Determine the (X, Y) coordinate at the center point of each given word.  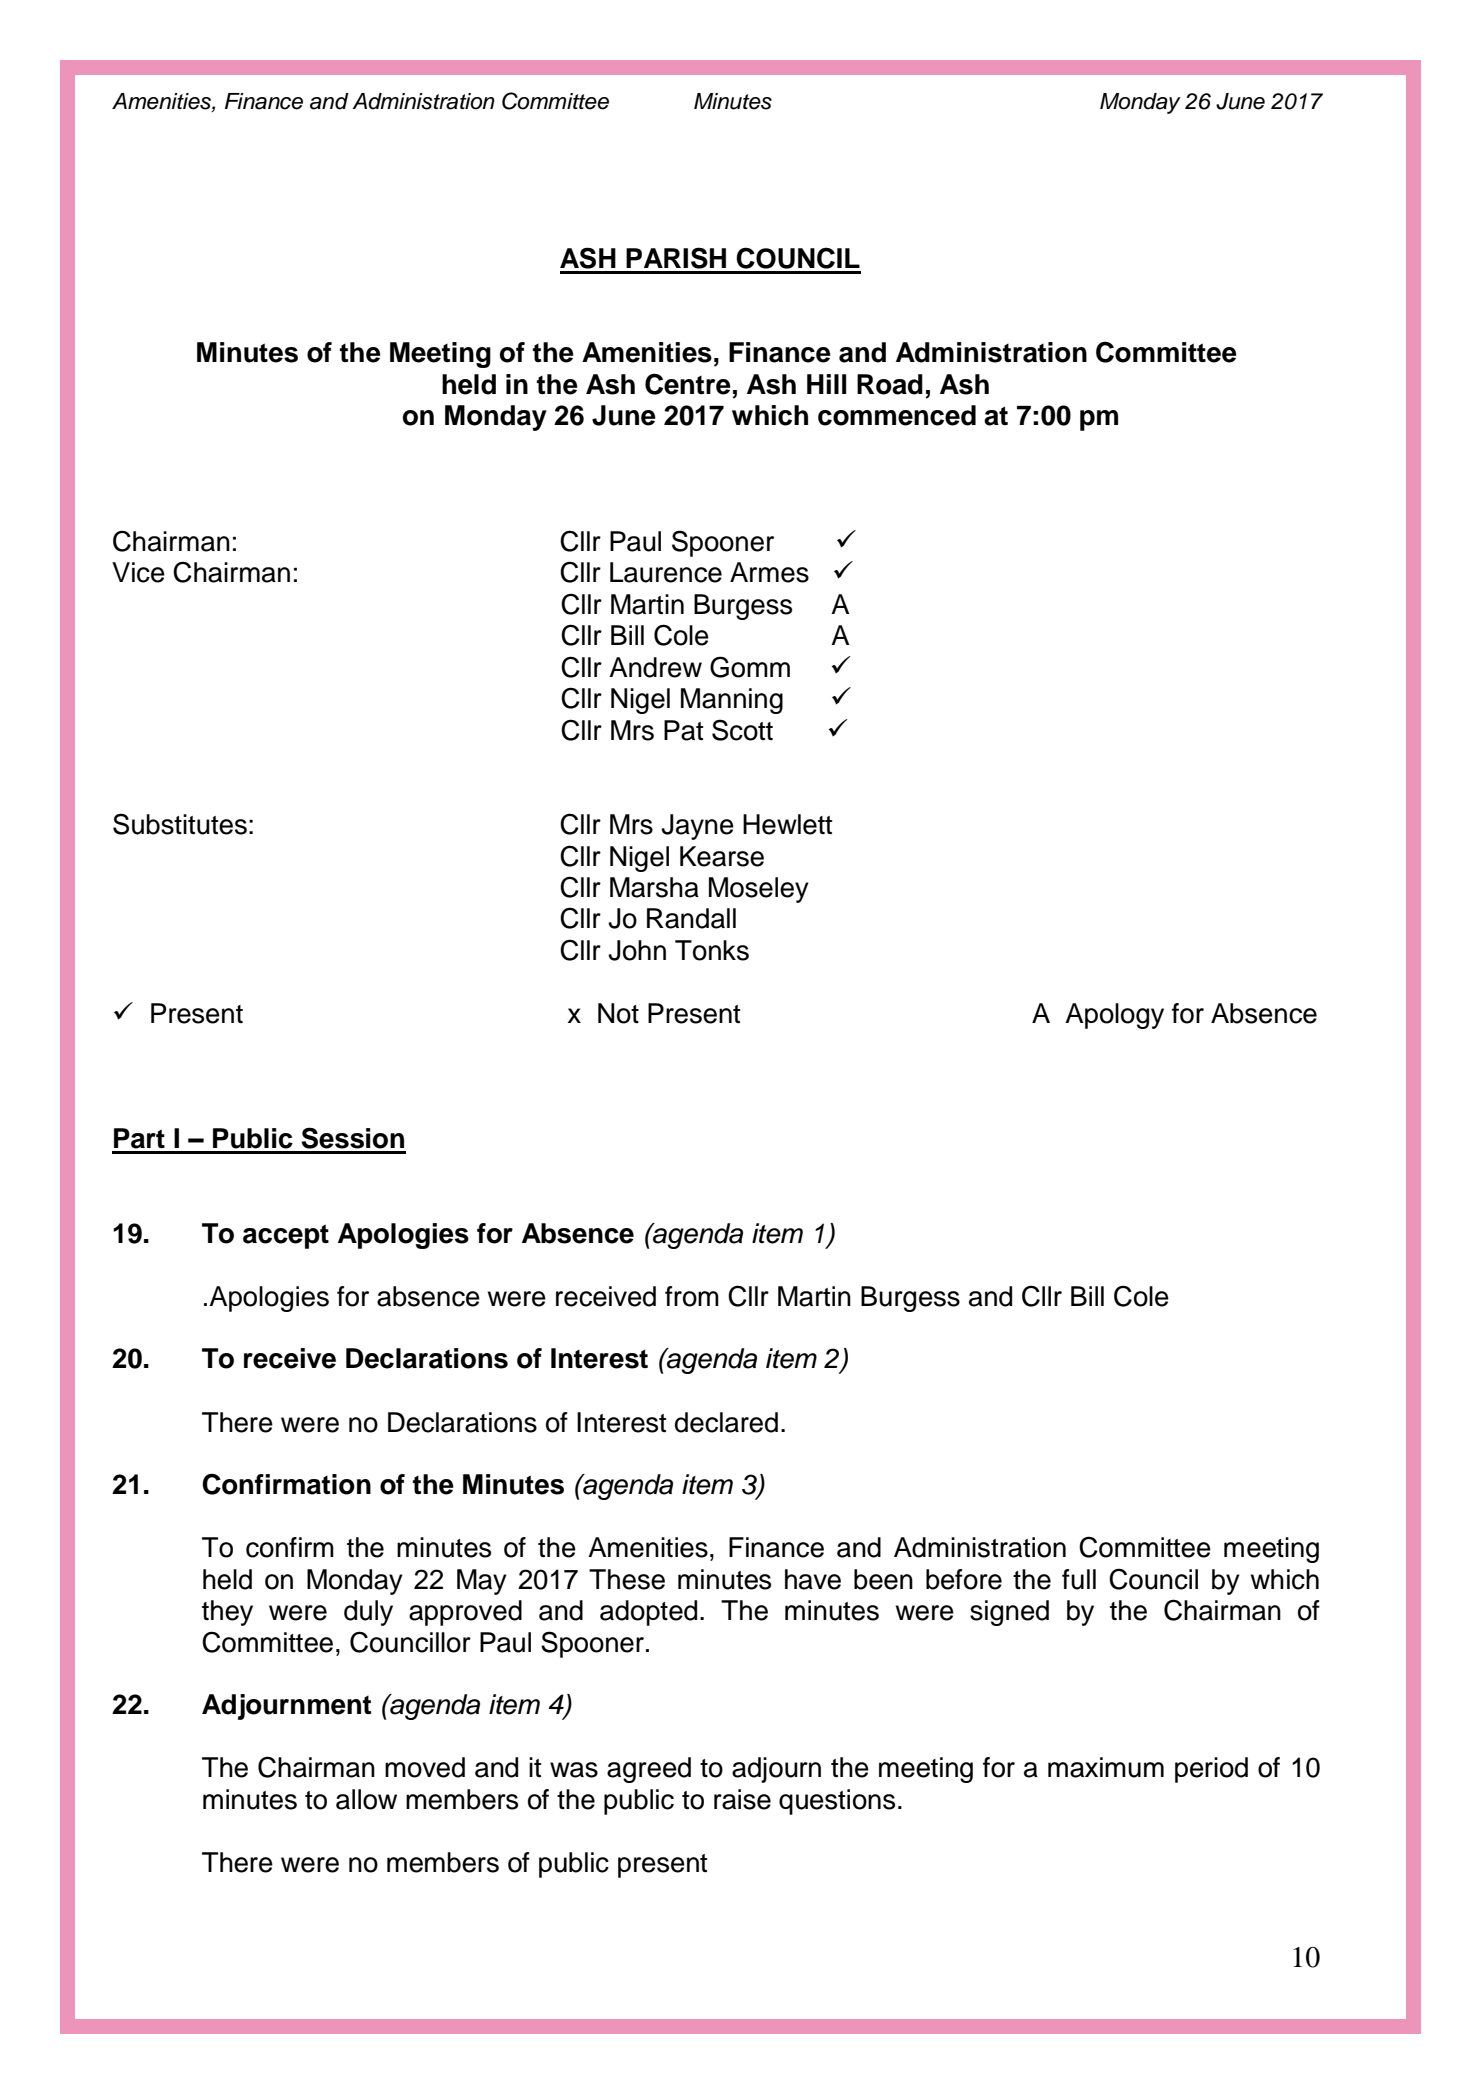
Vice (138, 572)
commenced (897, 415)
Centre (688, 384)
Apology (1114, 1016)
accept (286, 1236)
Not (618, 1013)
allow (366, 1799)
